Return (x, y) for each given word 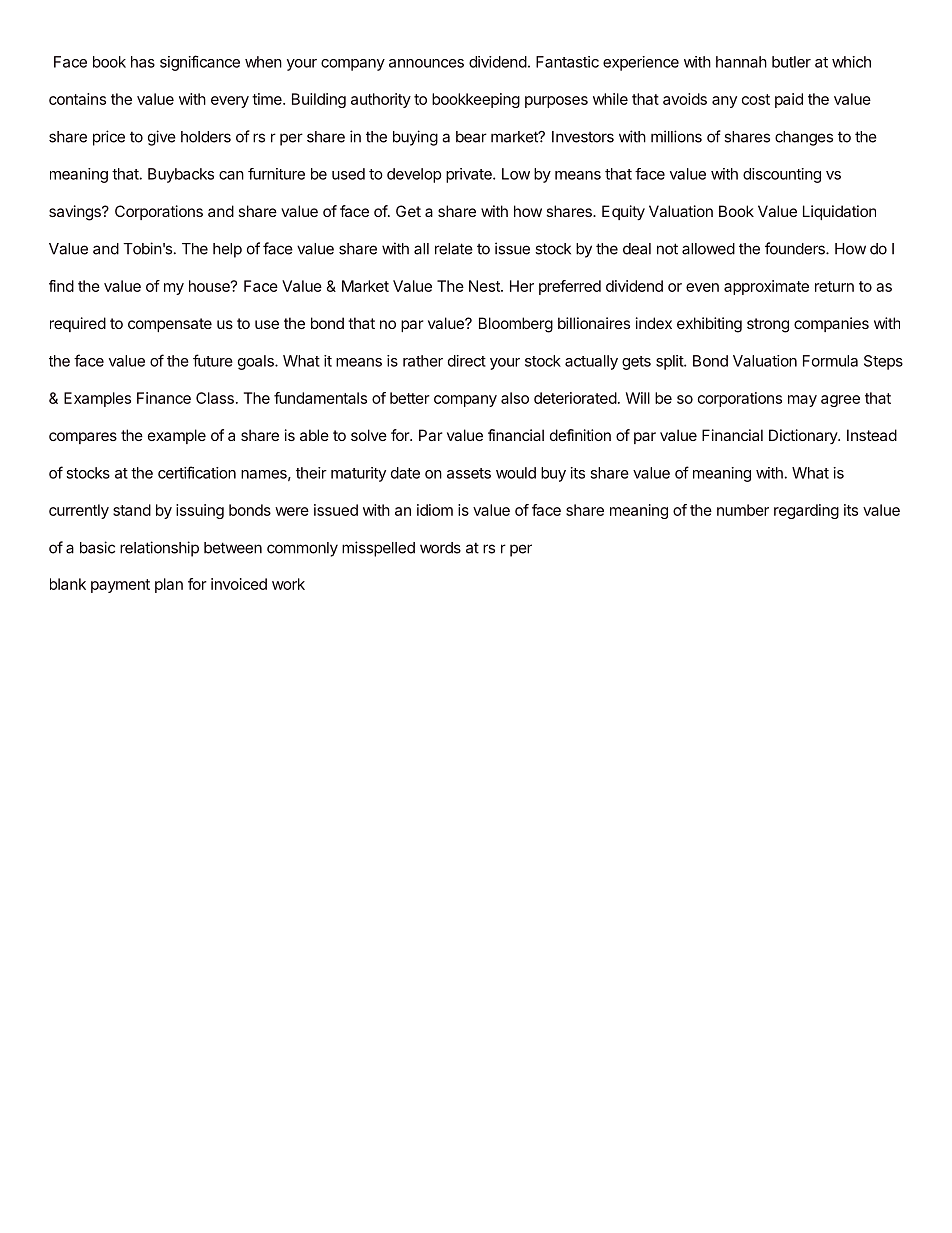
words (440, 548)
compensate (170, 325)
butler (791, 62)
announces (426, 63)
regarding (806, 511)
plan (169, 585)
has (143, 62)
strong (768, 325)
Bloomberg (516, 325)
